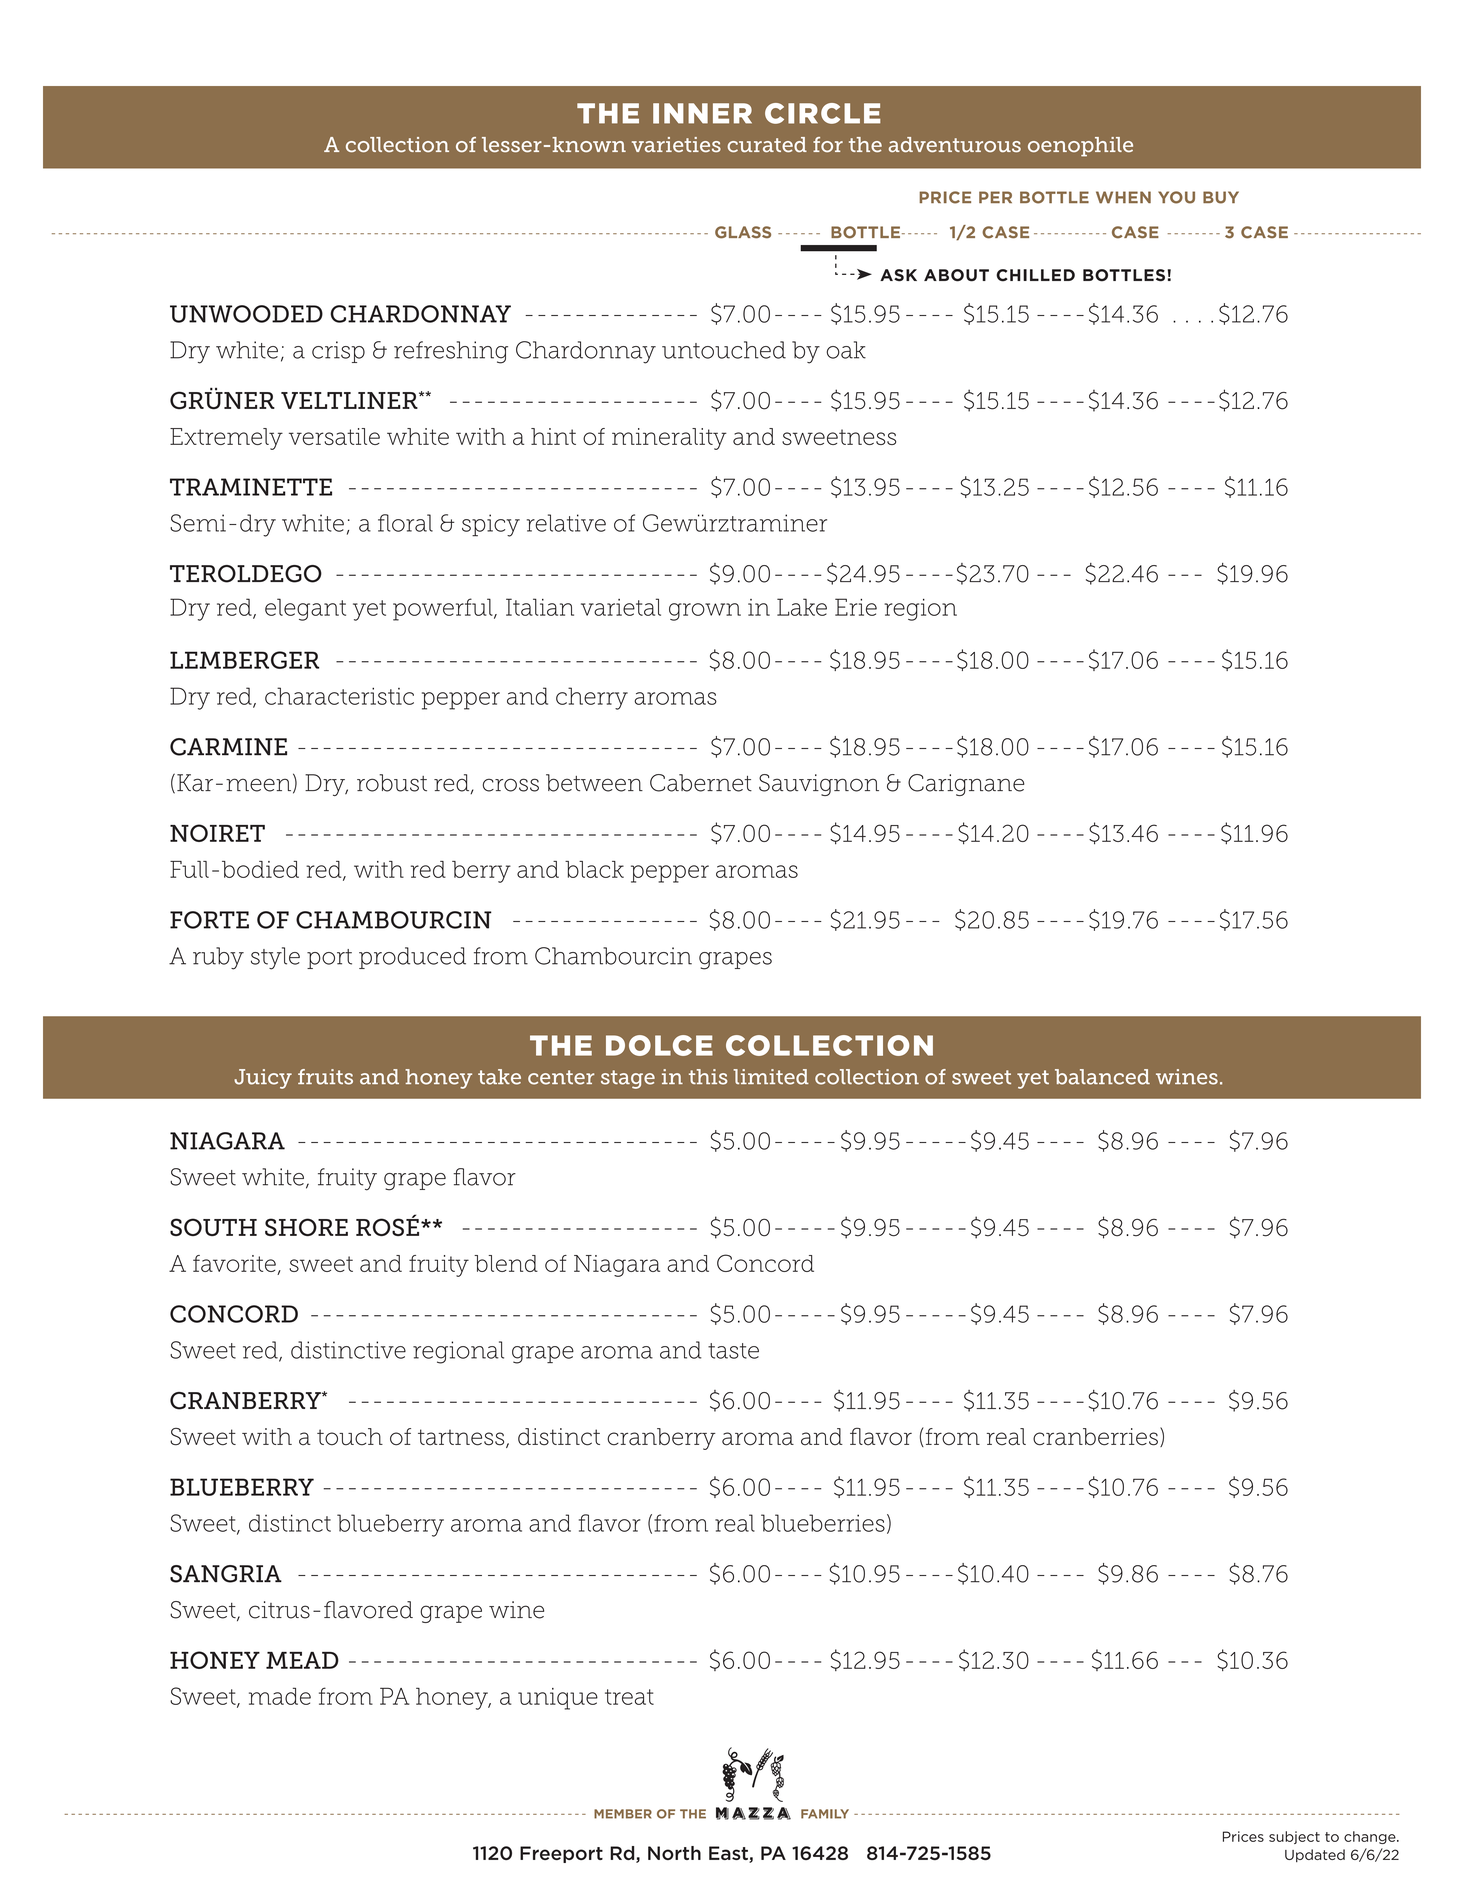 This page has width=1464, height=1894. What do you see at coordinates (280, 1696) in the page?
I see `made` at bounding box center [280, 1696].
